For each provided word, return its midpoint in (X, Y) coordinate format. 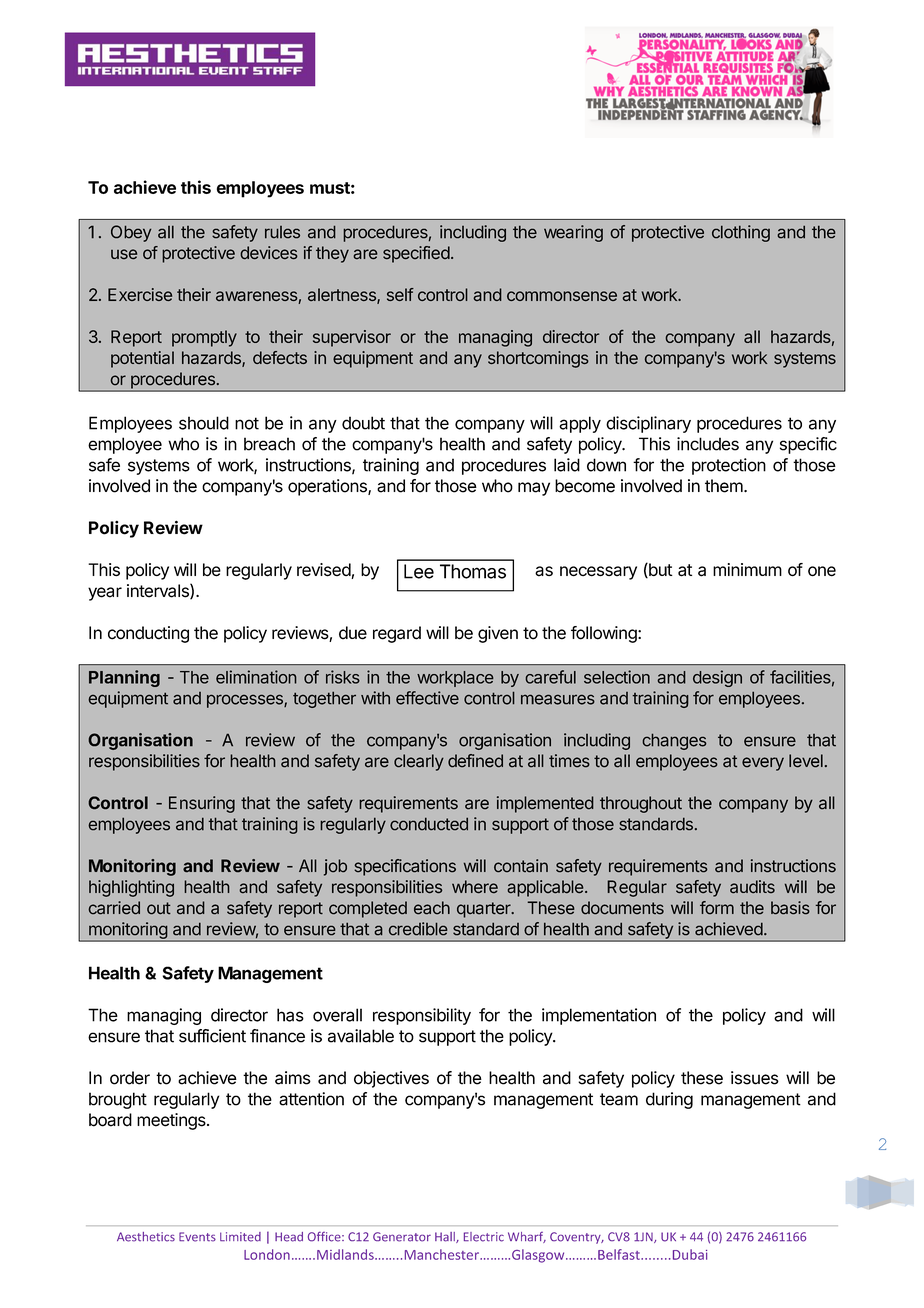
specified (416, 254)
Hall (446, 1237)
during (669, 1100)
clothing (741, 233)
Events (197, 1237)
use (124, 254)
